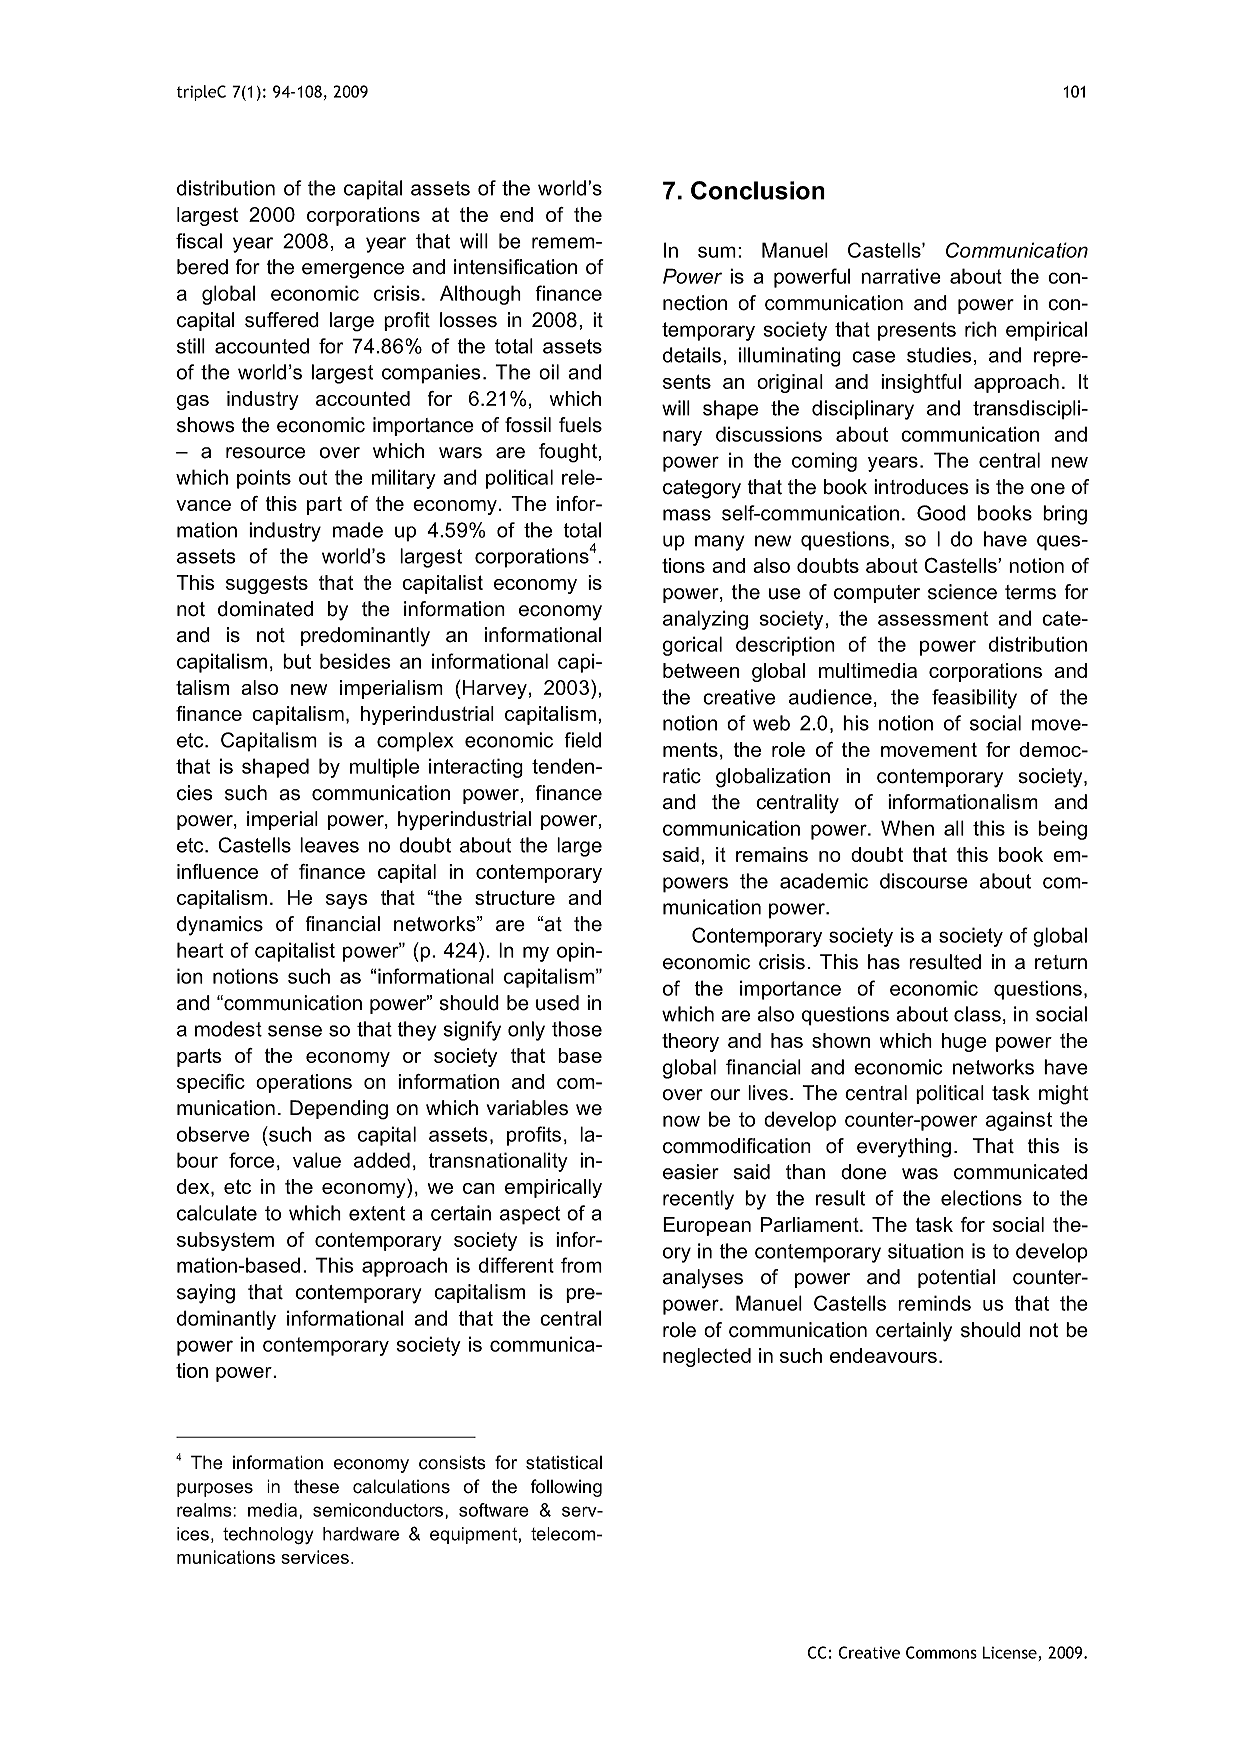 This document has height=1749, width=1236. Describe the element at coordinates (941, 1652) in the document. I see `Commons` at that location.
